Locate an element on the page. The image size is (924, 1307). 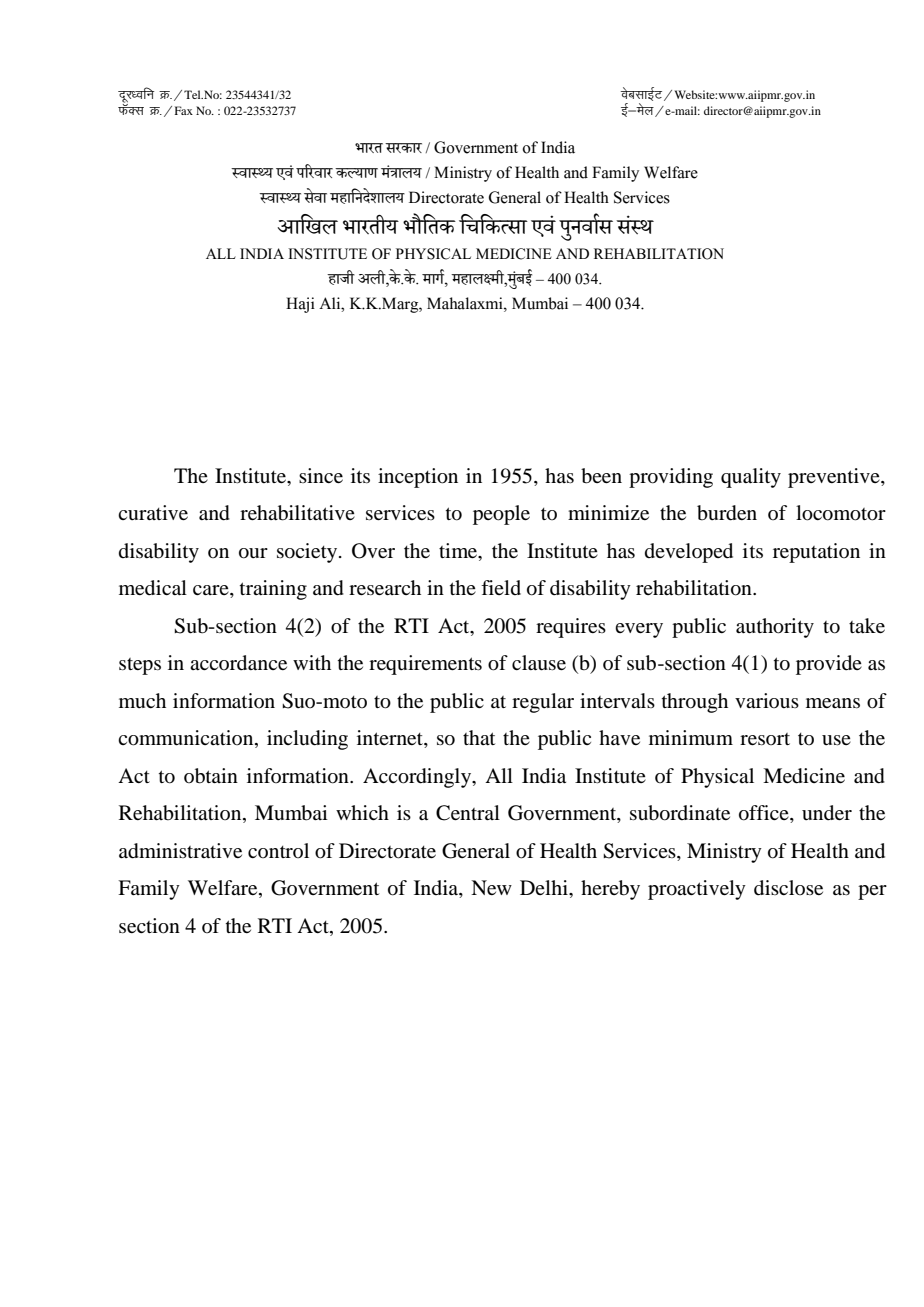
been is located at coordinates (601, 476).
